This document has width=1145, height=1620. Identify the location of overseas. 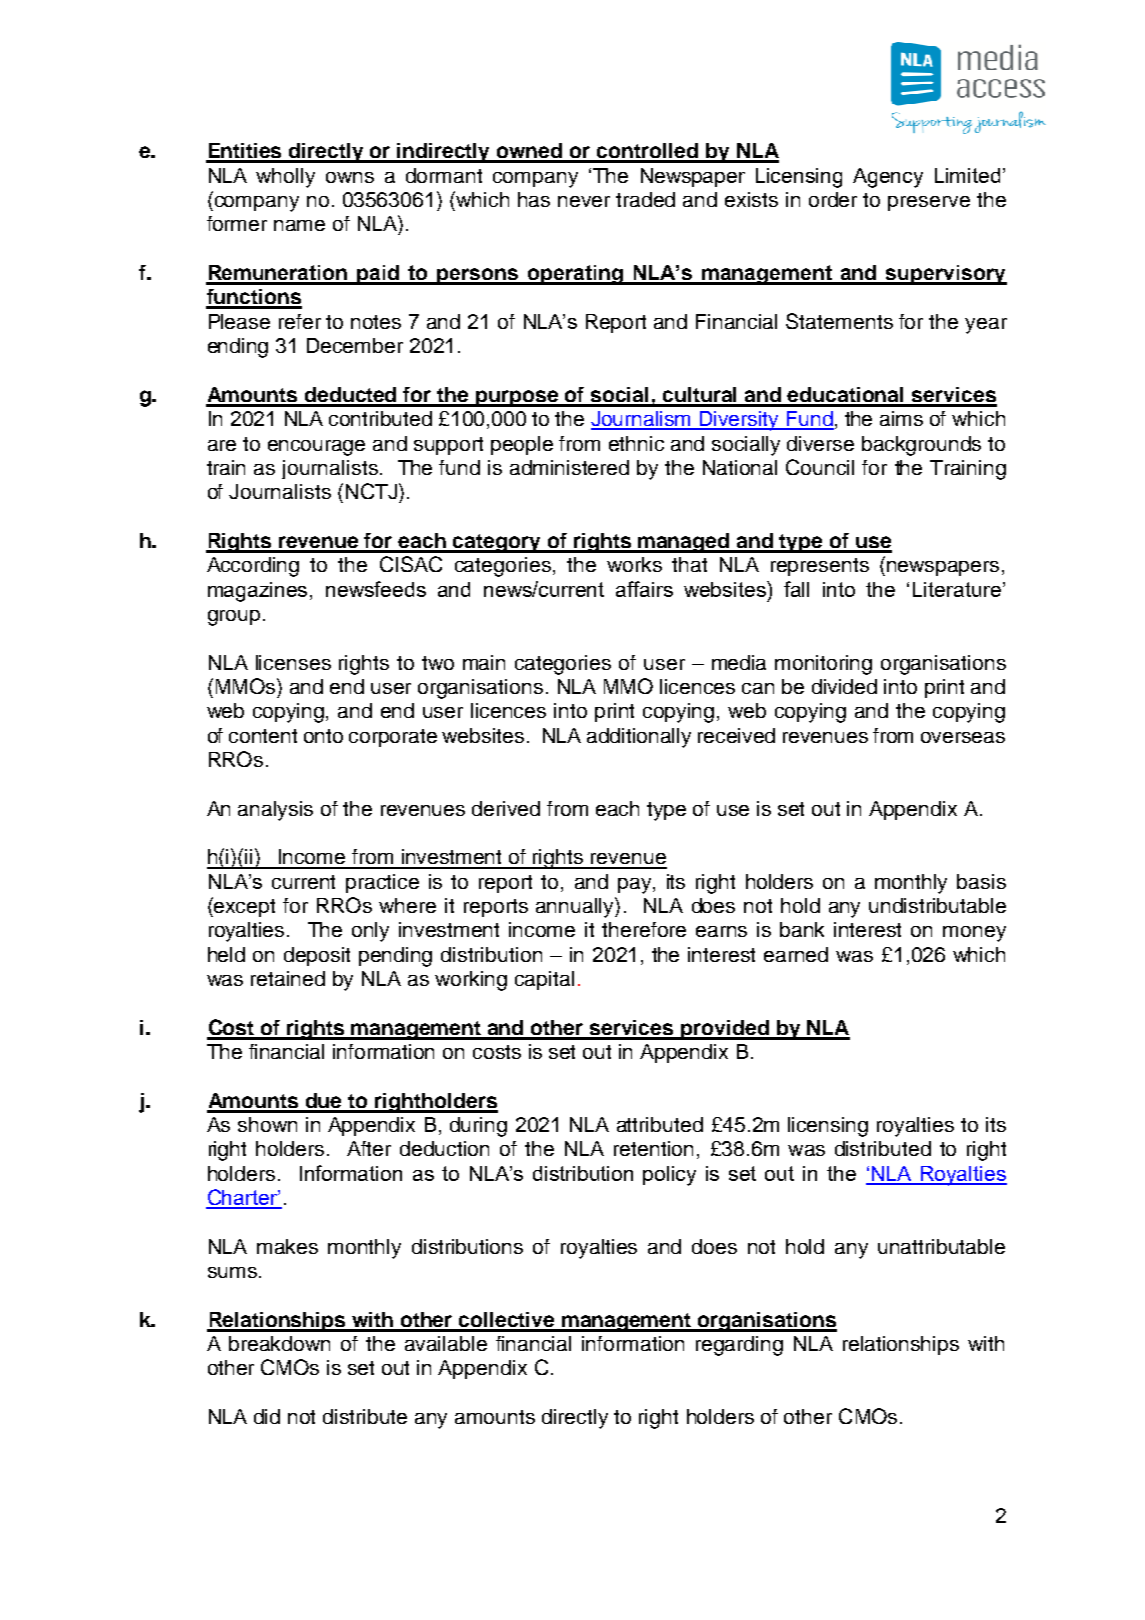
(963, 737).
